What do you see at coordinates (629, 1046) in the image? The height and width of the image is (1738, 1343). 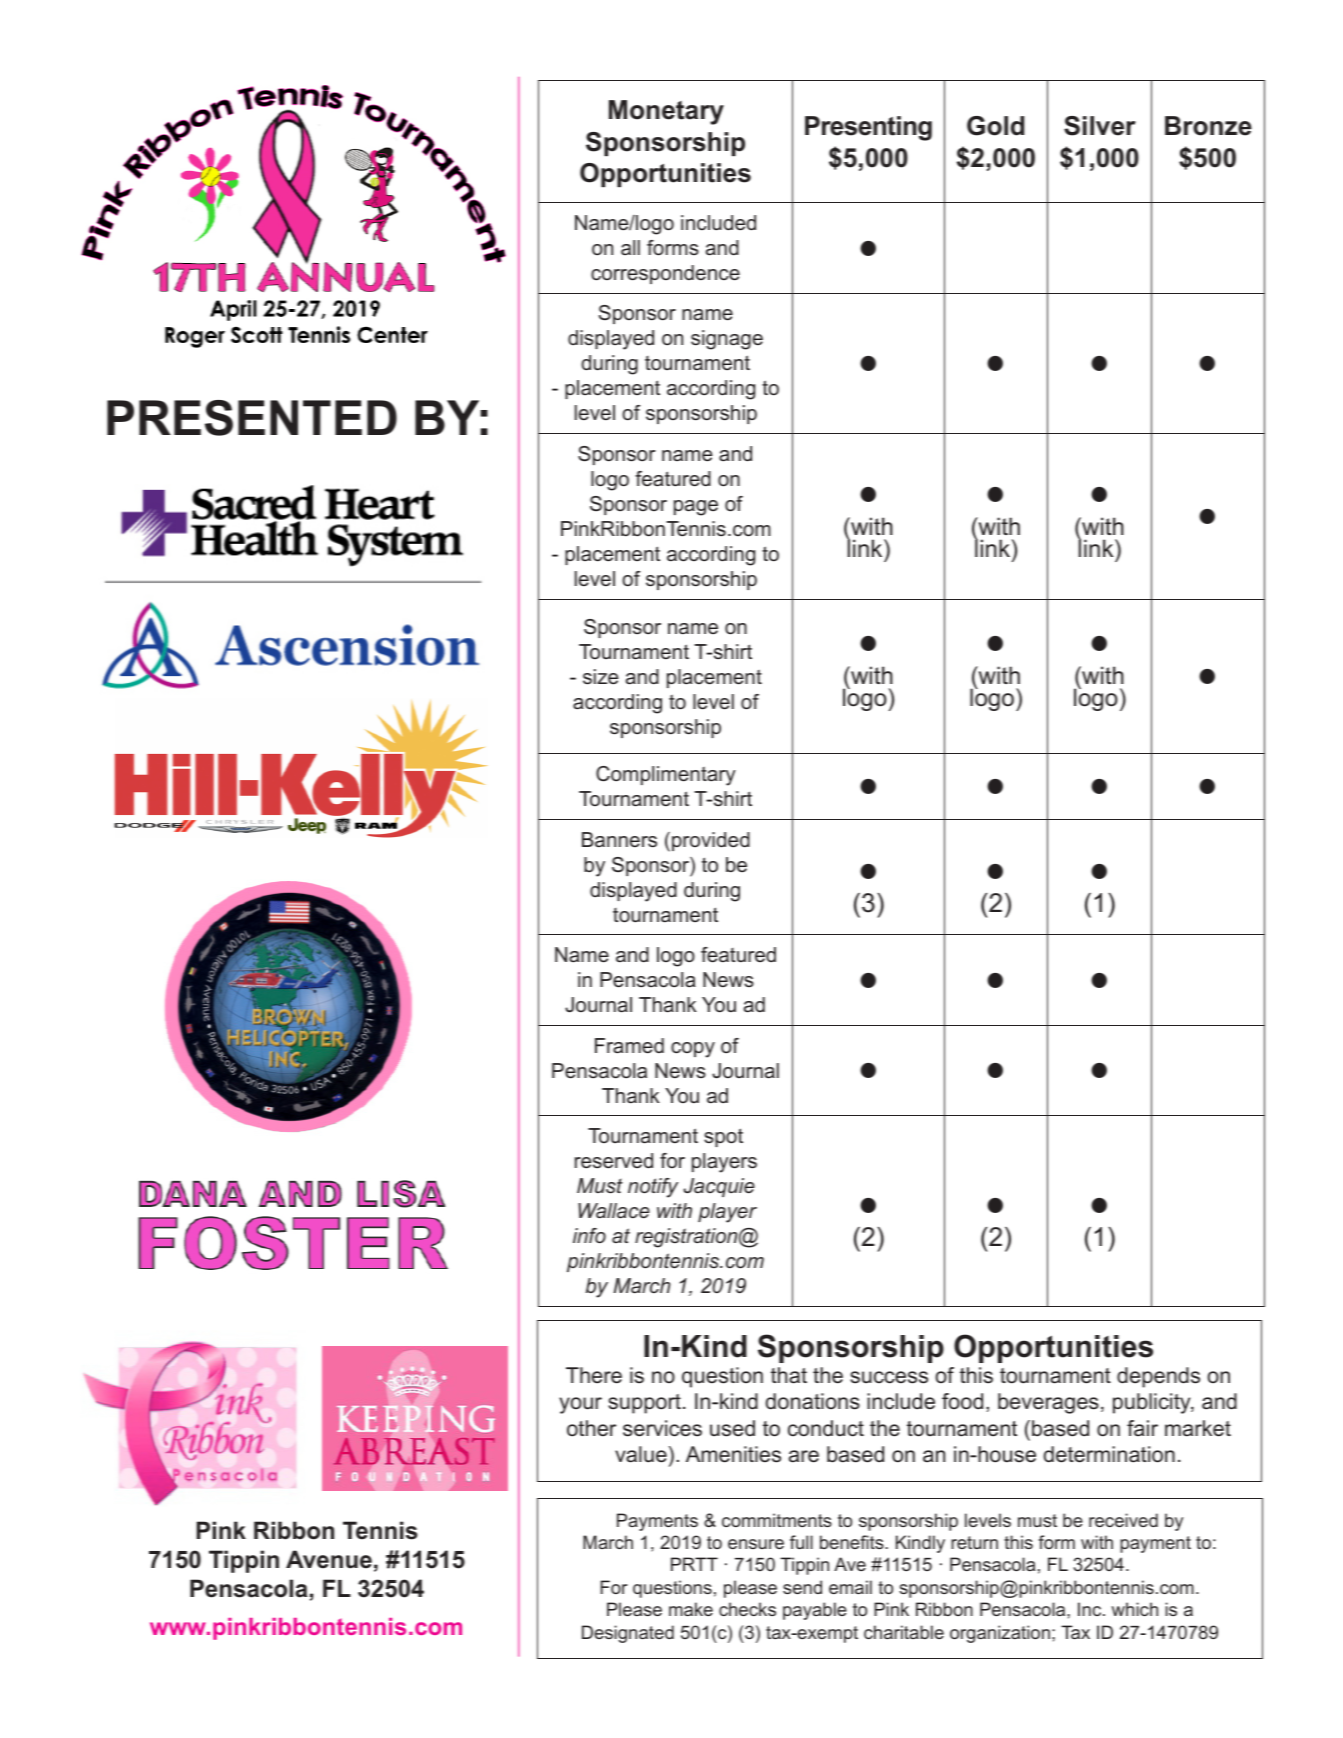 I see `Framed` at bounding box center [629, 1046].
